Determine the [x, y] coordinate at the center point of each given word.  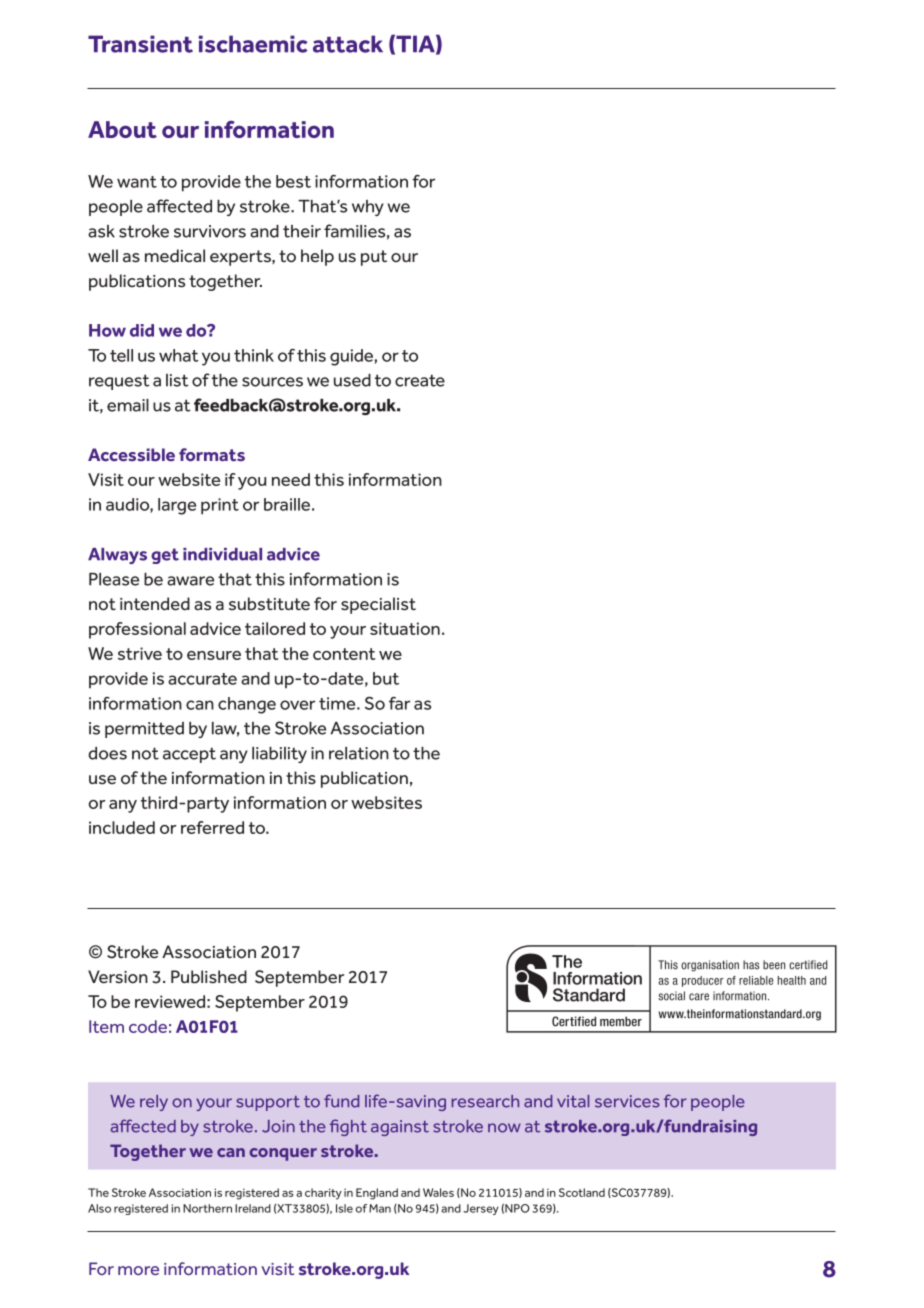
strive [140, 653]
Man [380, 1208]
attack [348, 44]
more [138, 1270]
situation [405, 628]
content [344, 654]
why [368, 208]
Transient [140, 44]
